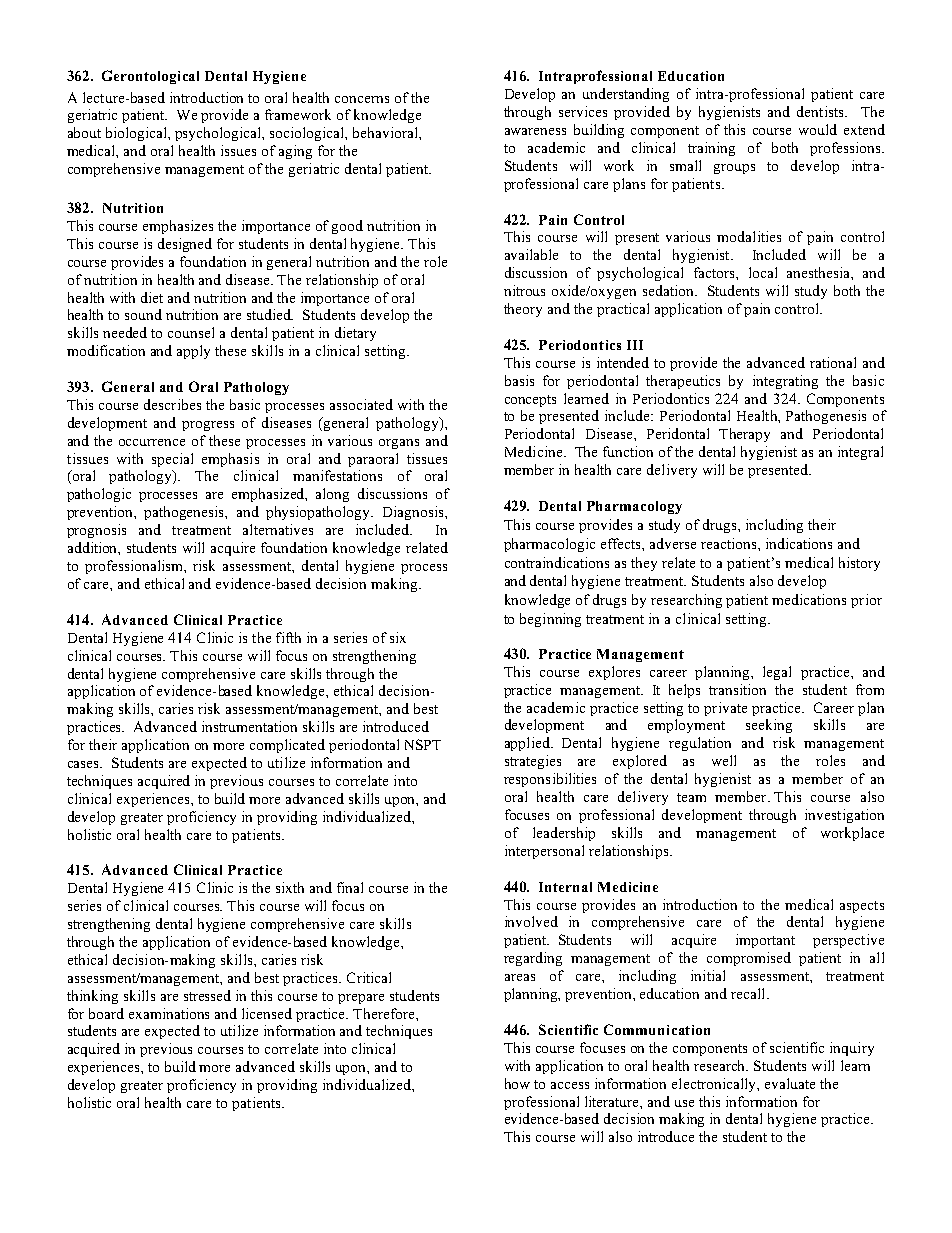 Image resolution: width=952 pixels, height=1233 pixels. Describe the element at coordinates (84, 132) in the page. I see `about` at that location.
